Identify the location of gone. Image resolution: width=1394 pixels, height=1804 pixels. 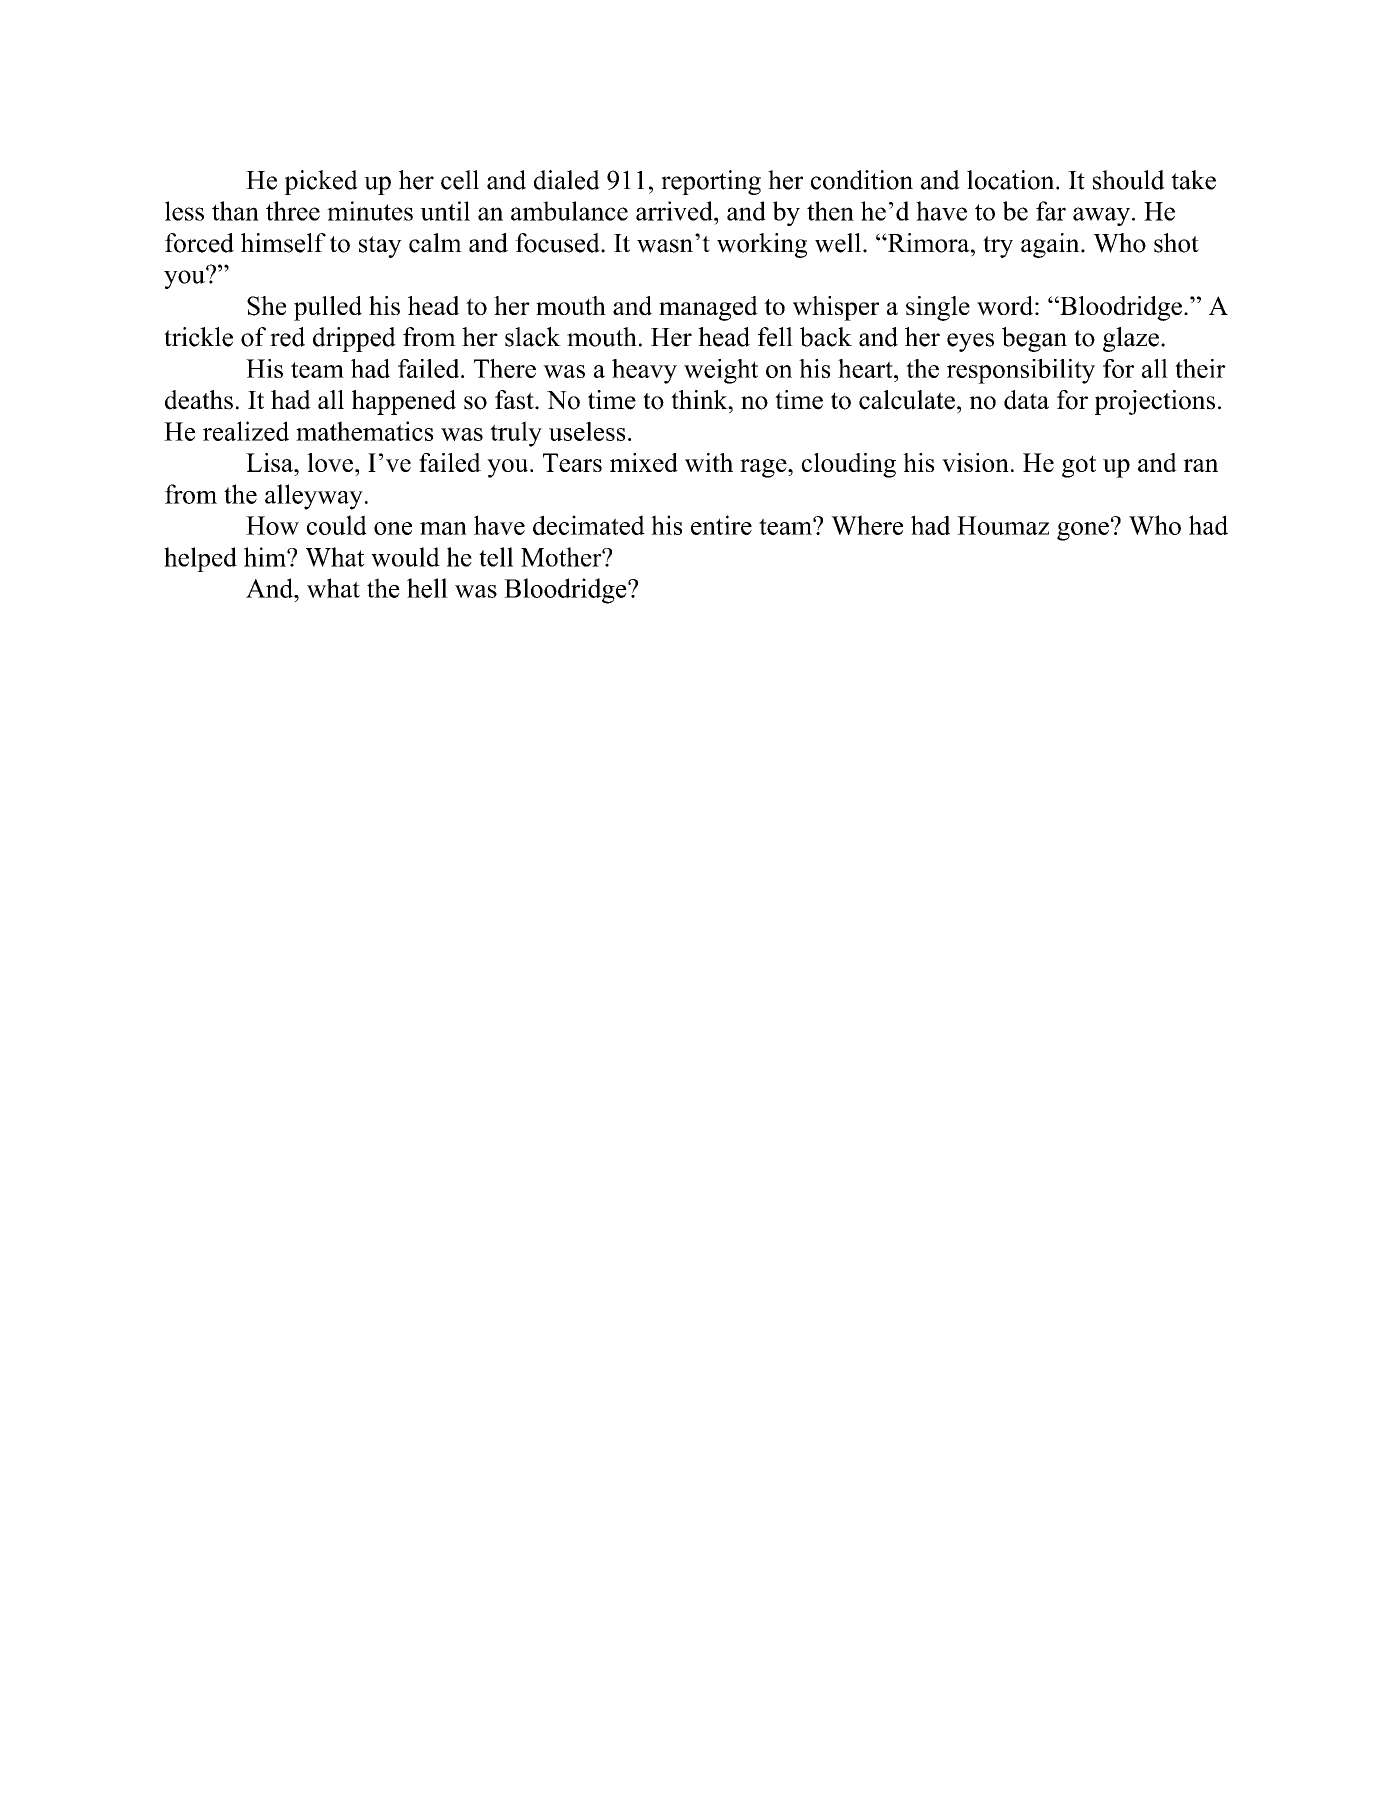
(1083, 531).
